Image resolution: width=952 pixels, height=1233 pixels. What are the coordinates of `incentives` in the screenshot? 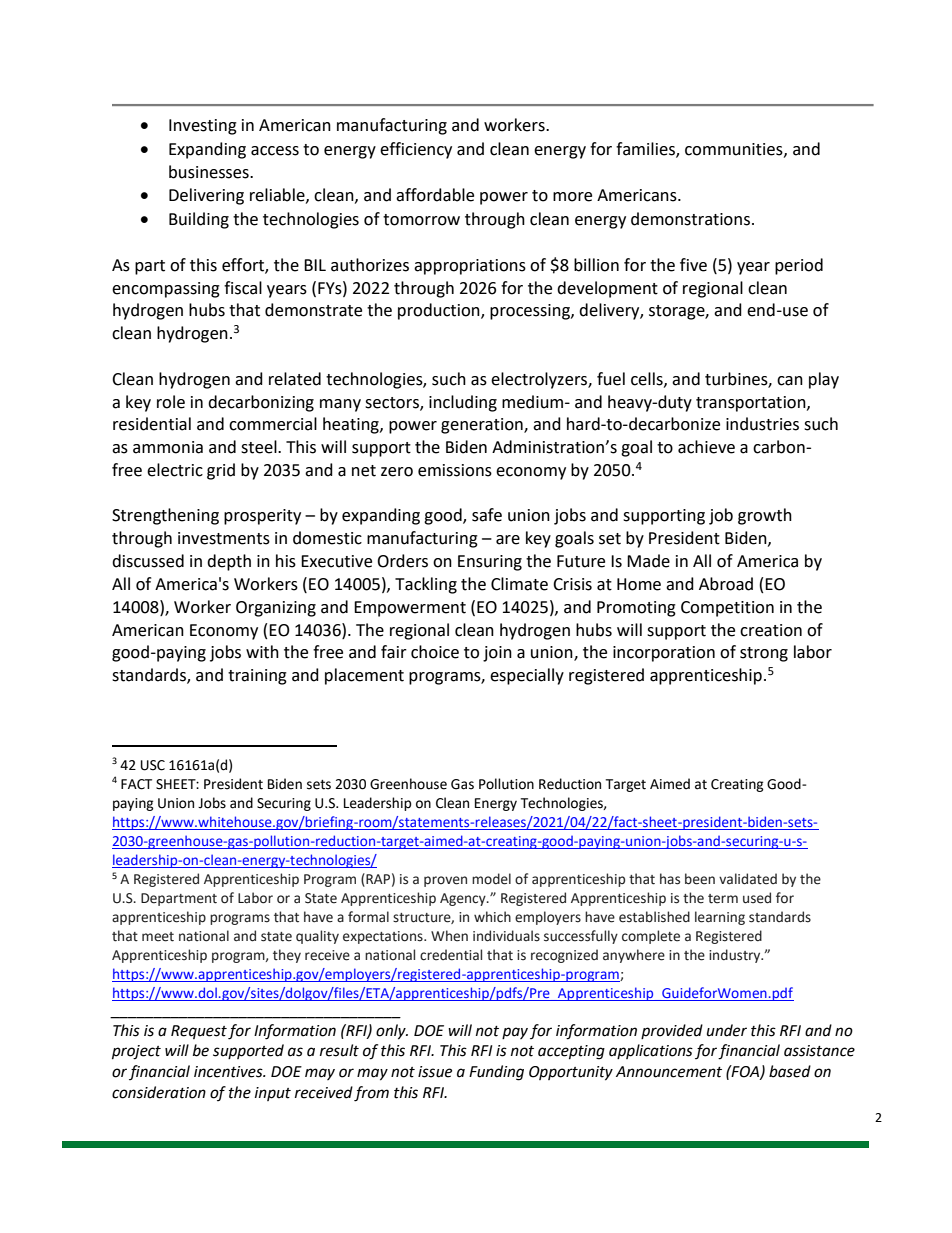 It's located at (229, 1072).
